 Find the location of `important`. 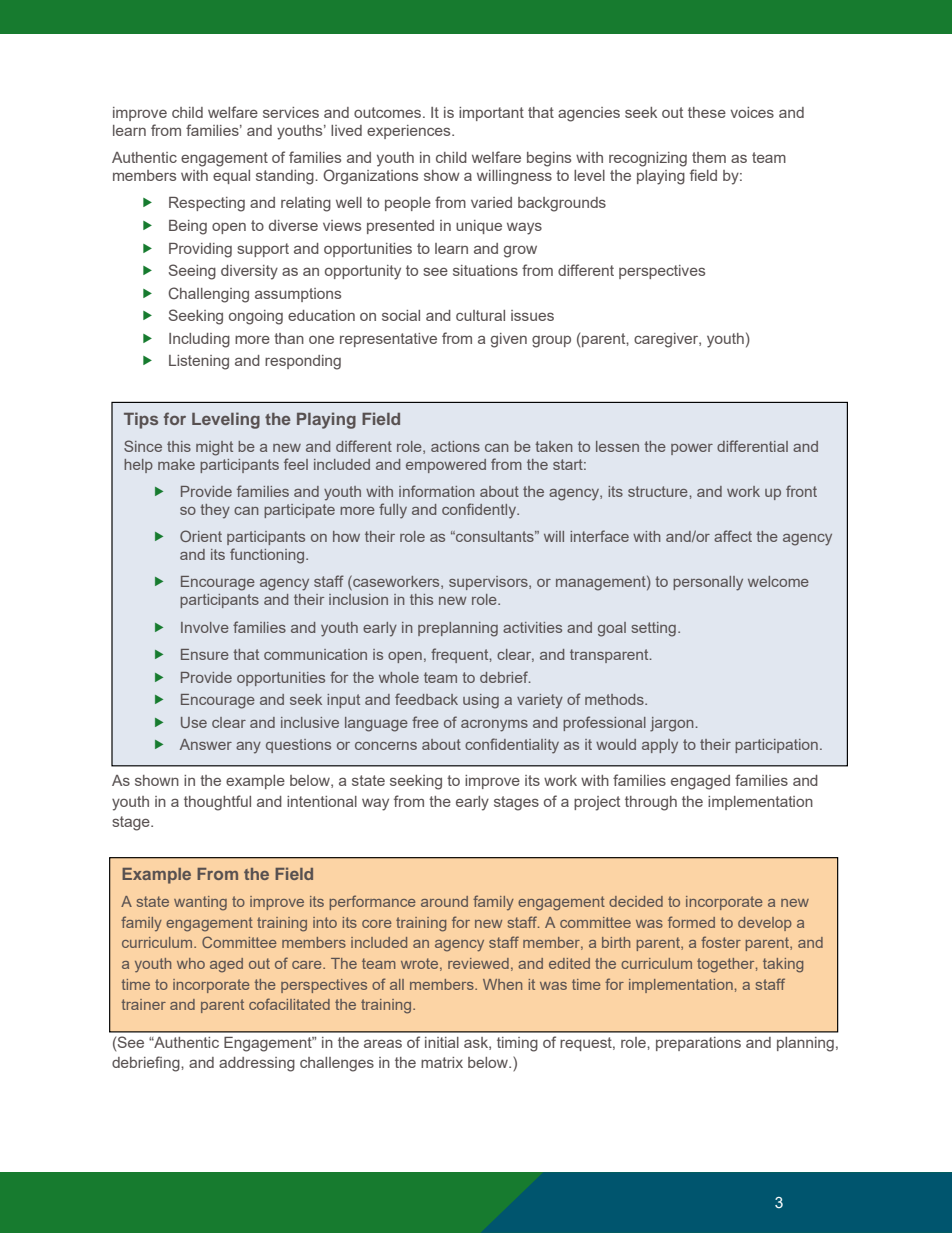

important is located at coordinates (491, 114).
